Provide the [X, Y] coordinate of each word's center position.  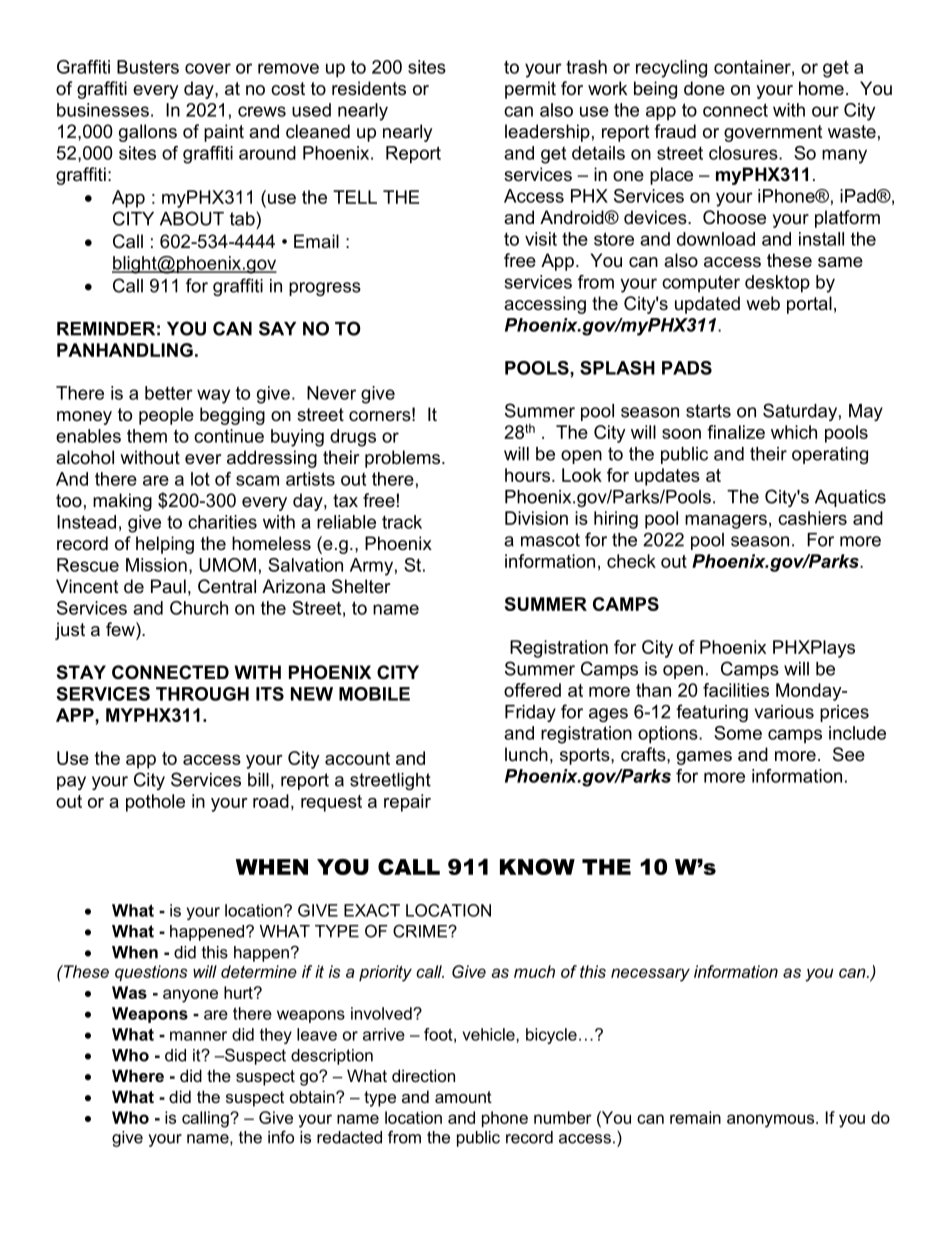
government [773, 133]
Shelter [361, 586]
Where [138, 1075]
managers [726, 522]
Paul [168, 586]
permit [530, 90]
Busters [148, 67]
